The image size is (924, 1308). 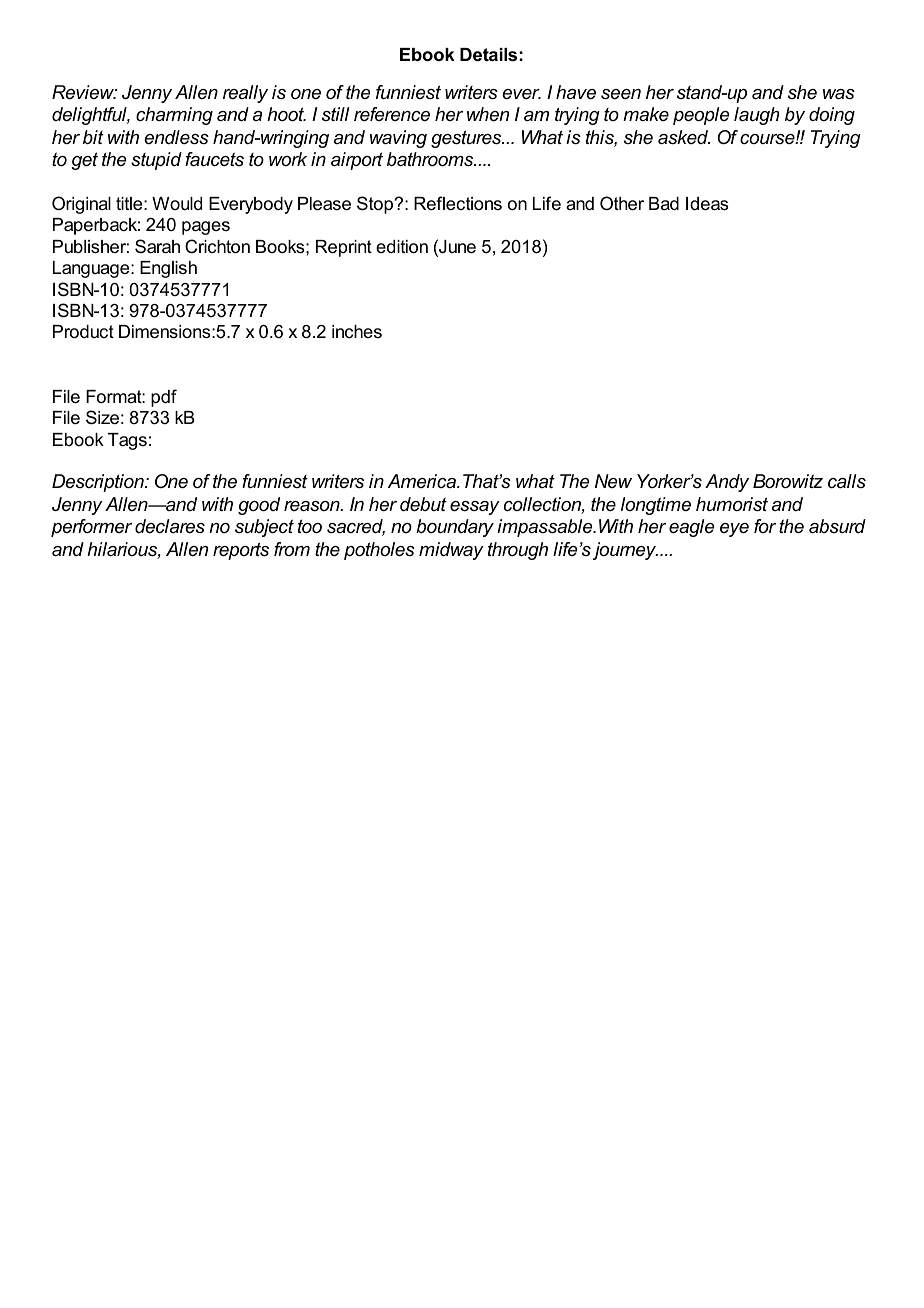 What do you see at coordinates (734, 530) in the page?
I see `eye` at bounding box center [734, 530].
